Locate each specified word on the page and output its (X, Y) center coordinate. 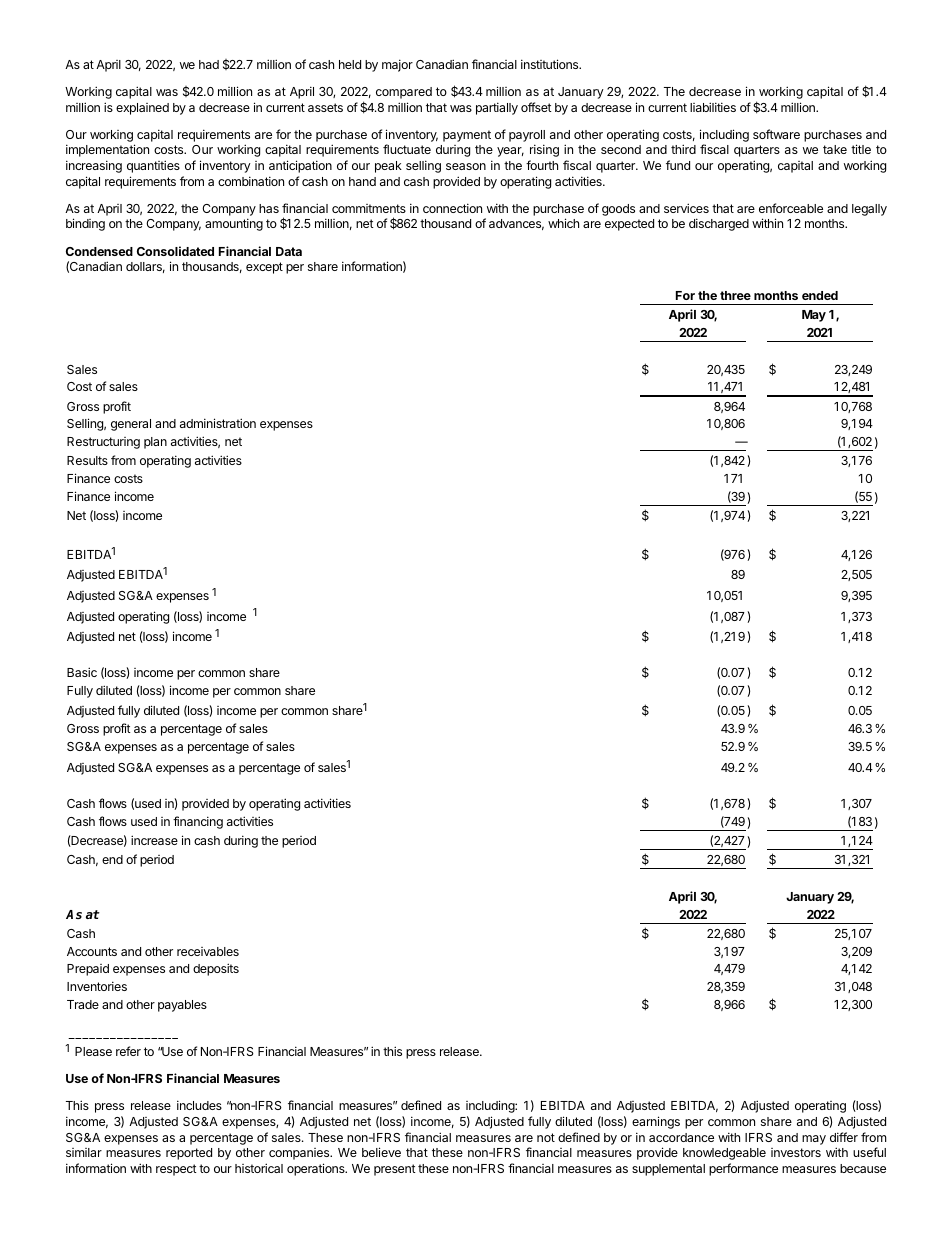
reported (189, 1154)
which (563, 223)
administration (218, 423)
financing (198, 822)
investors (796, 1152)
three (735, 295)
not (546, 1137)
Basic (82, 672)
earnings (656, 1122)
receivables (208, 951)
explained (142, 109)
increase (154, 840)
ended (820, 295)
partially (497, 108)
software (776, 134)
